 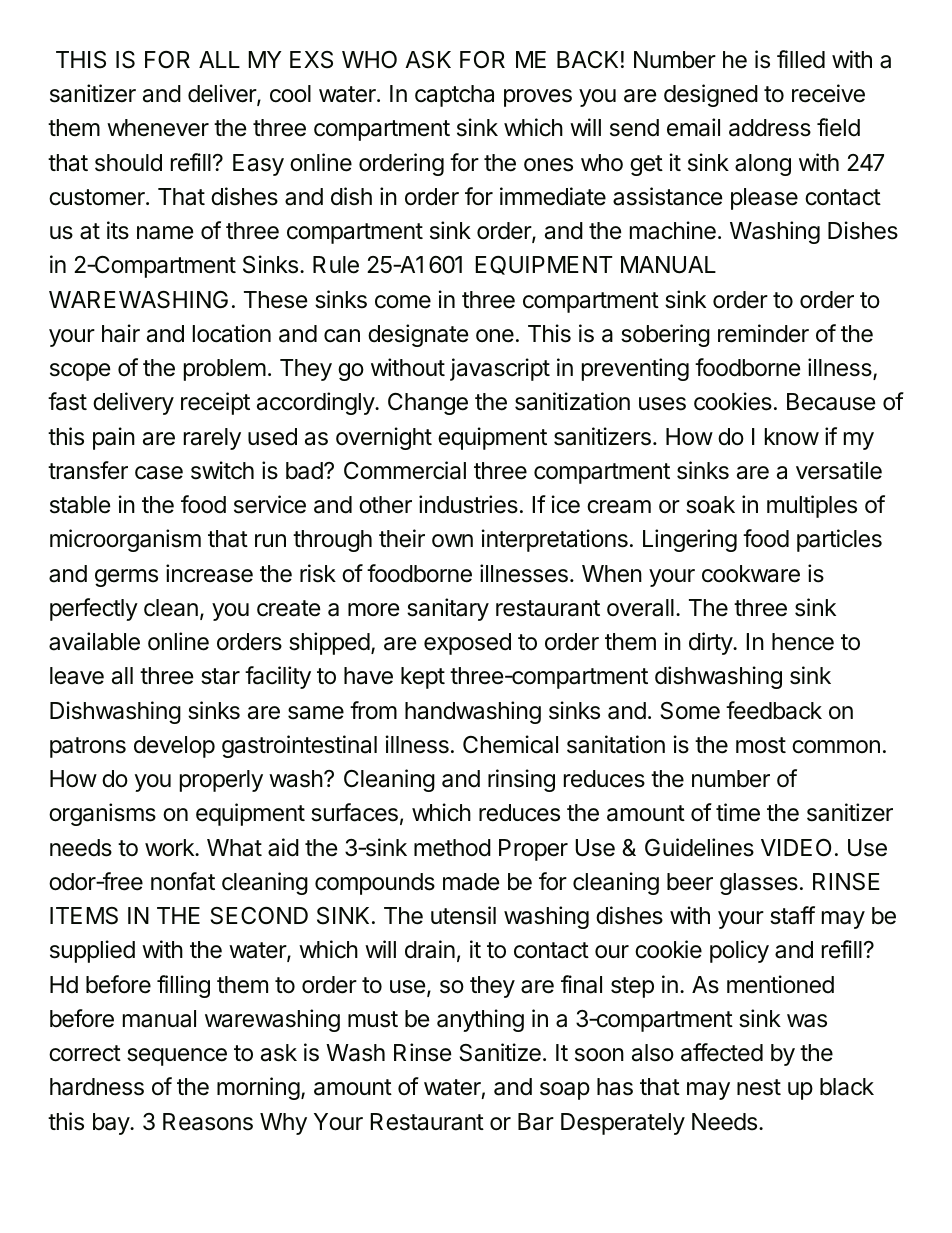 I want to click on know, so click(x=792, y=437).
